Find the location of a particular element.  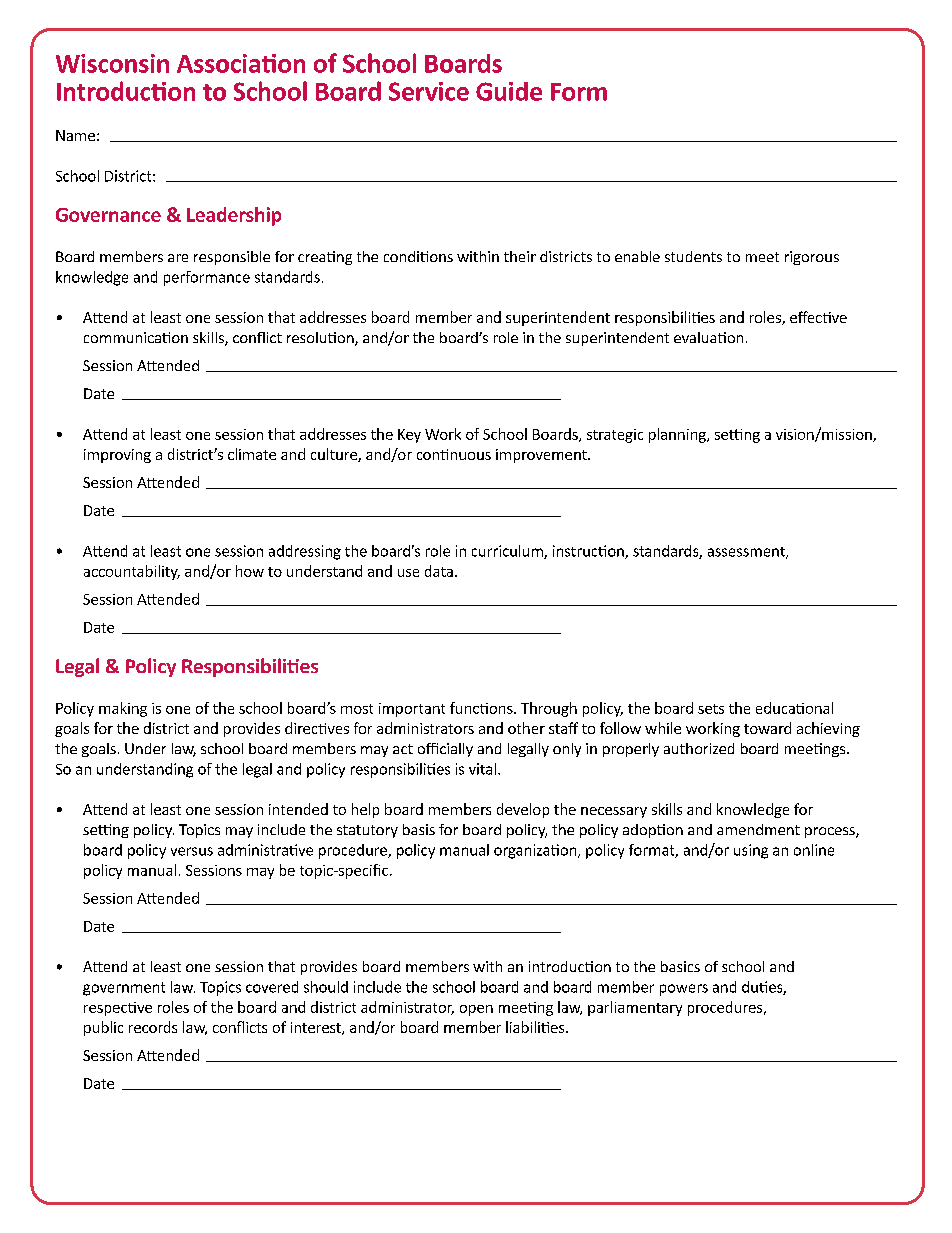

Guide is located at coordinates (509, 91).
